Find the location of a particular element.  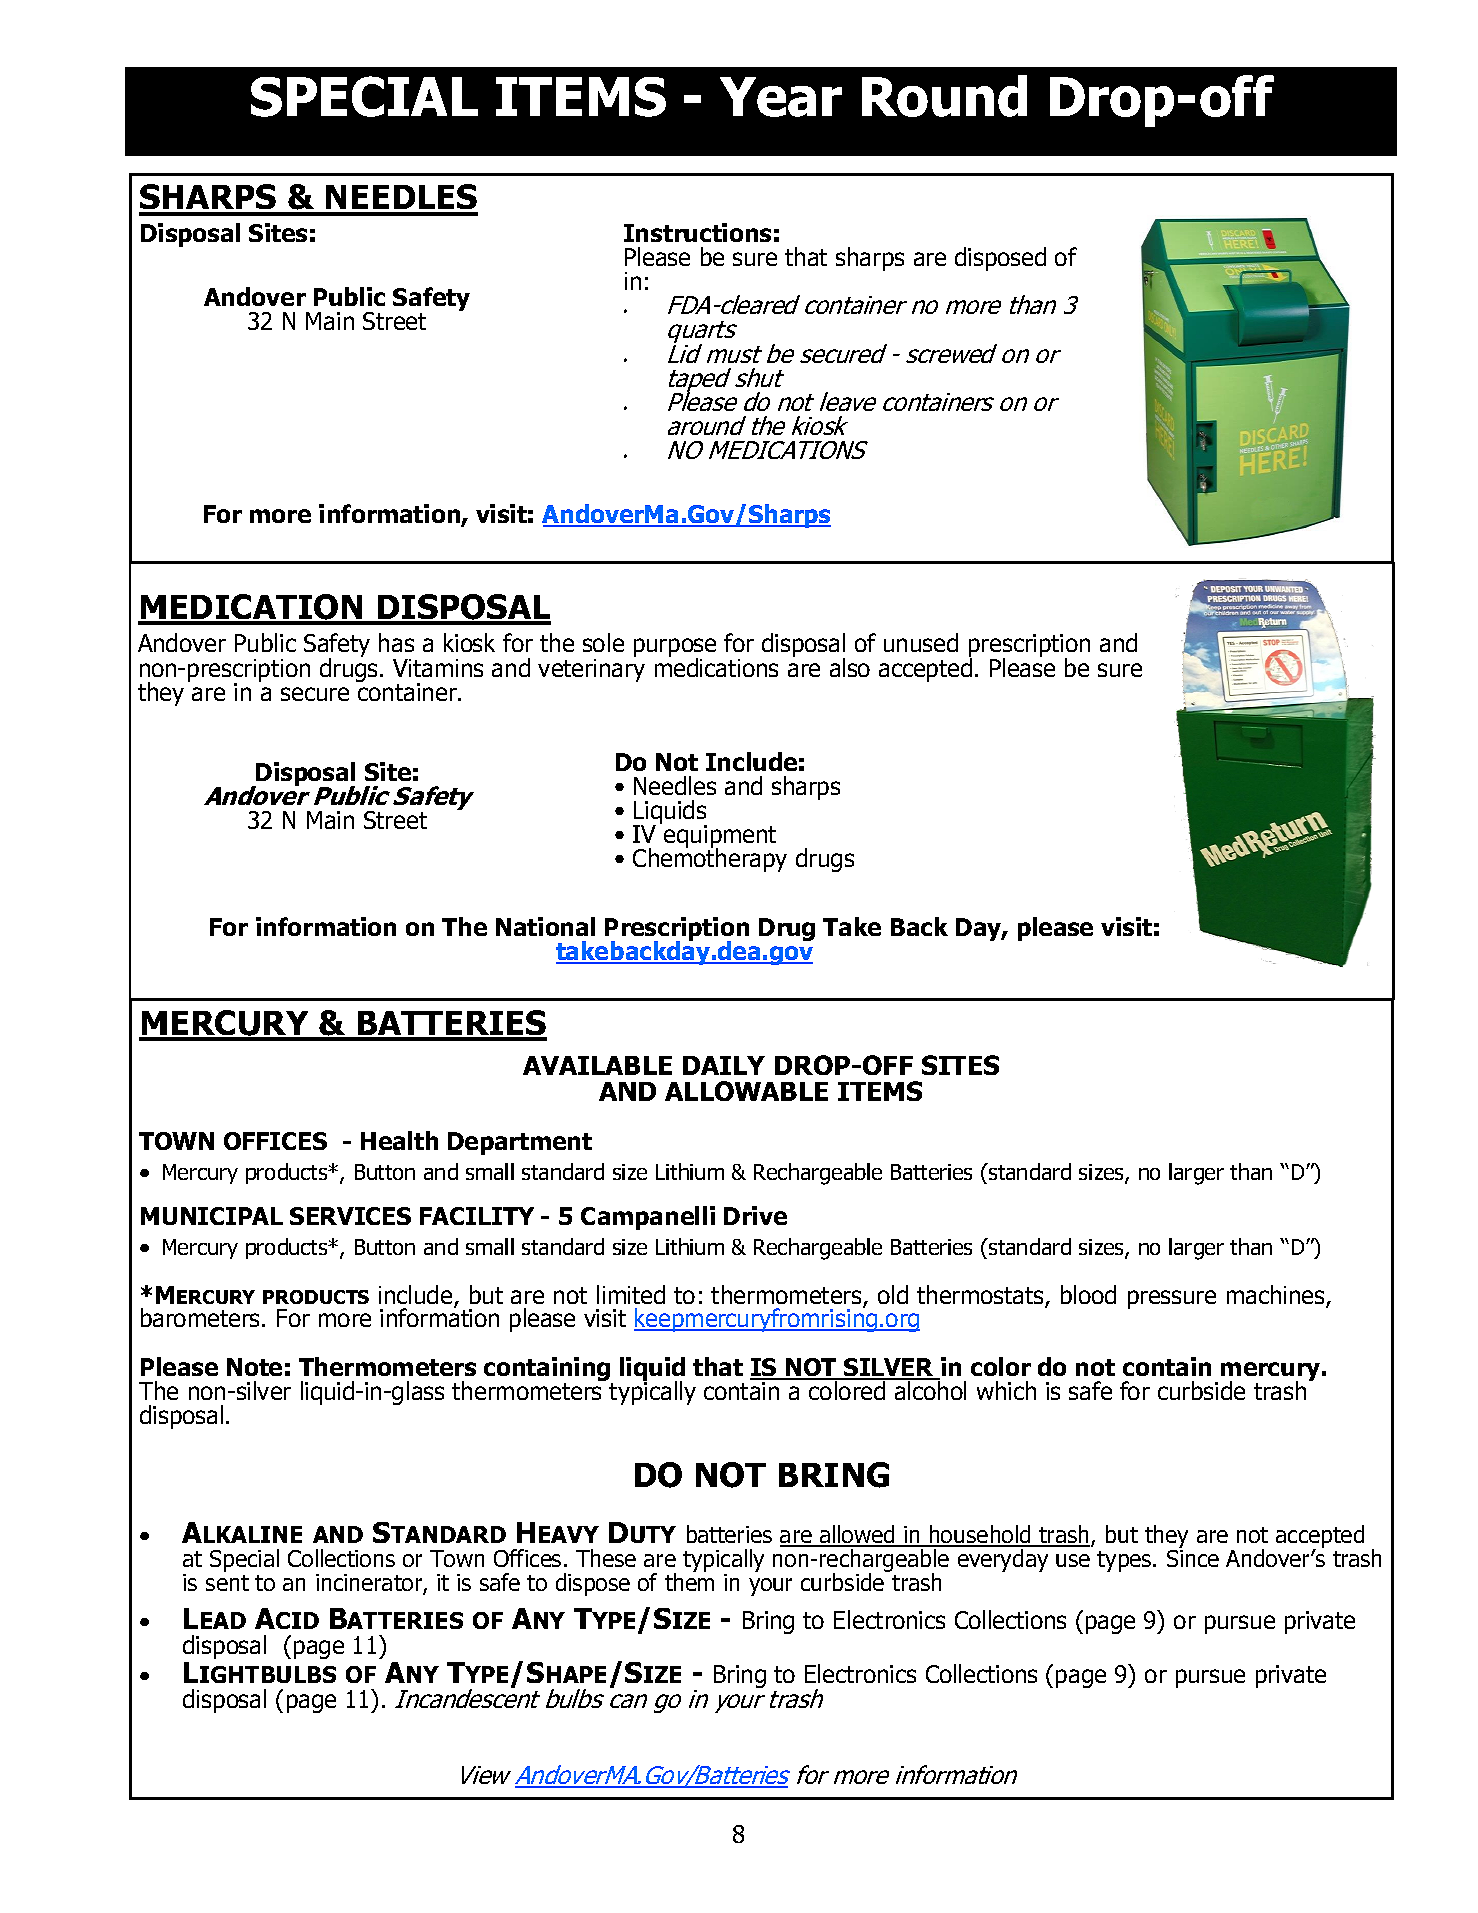

sent is located at coordinates (227, 1583).
